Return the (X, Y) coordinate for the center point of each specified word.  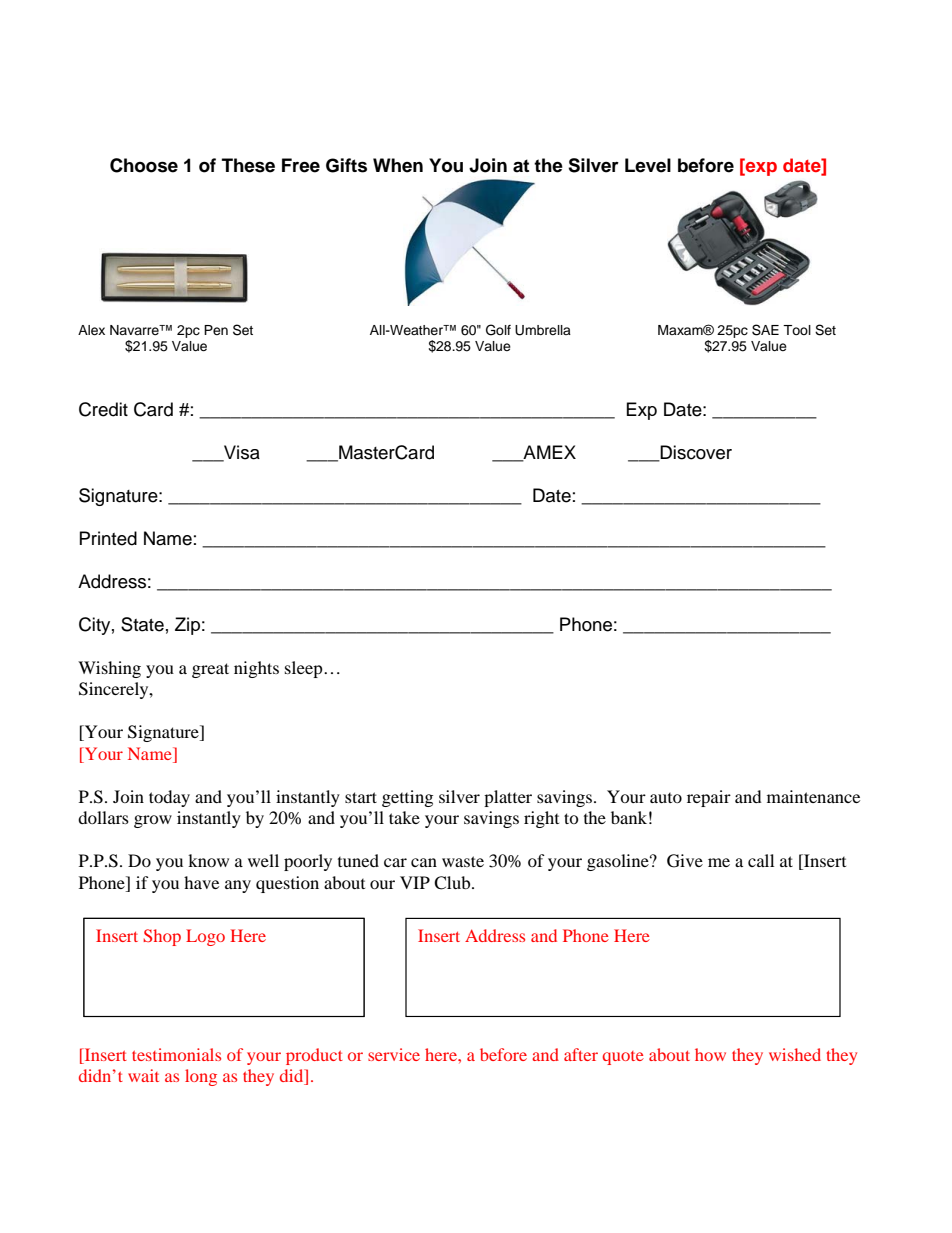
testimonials (176, 1054)
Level (648, 165)
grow (153, 821)
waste (463, 861)
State (142, 624)
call (761, 860)
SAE (765, 330)
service (394, 1054)
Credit (103, 409)
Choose (144, 165)
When (398, 165)
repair (709, 798)
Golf (498, 330)
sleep (305, 669)
